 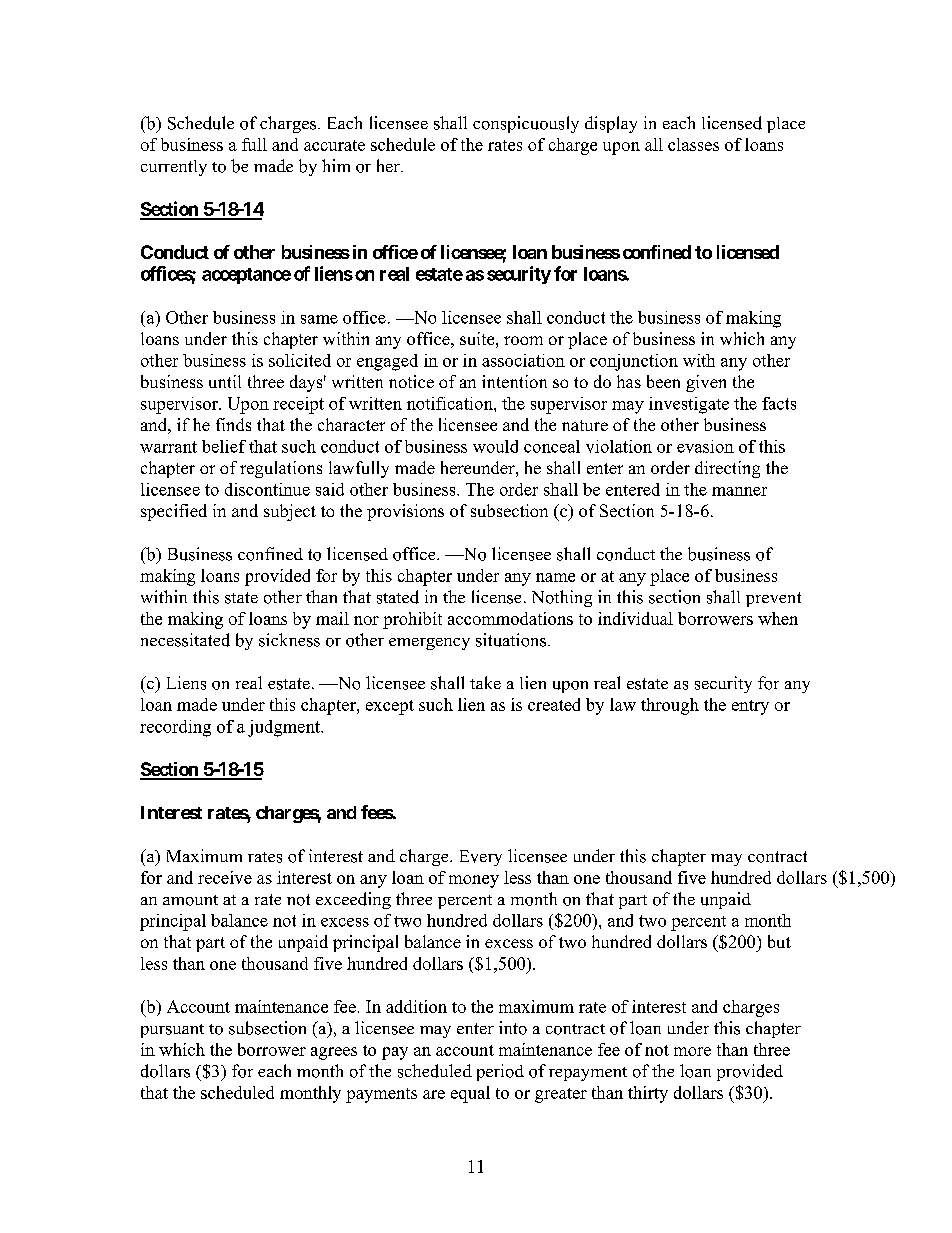 What do you see at coordinates (510, 618) in the screenshot?
I see `accommodations` at bounding box center [510, 618].
